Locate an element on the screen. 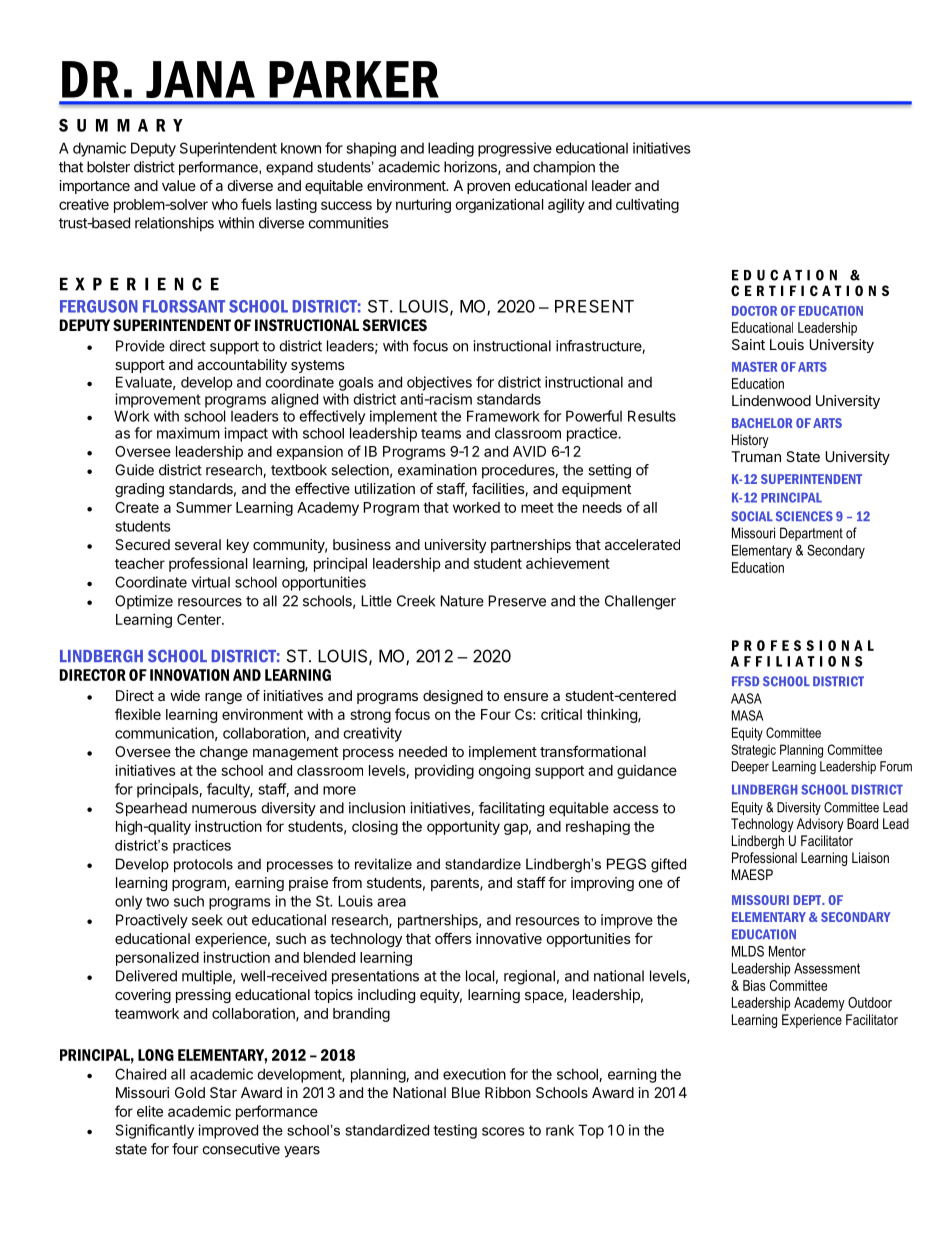  progressive is located at coordinates (515, 149).
